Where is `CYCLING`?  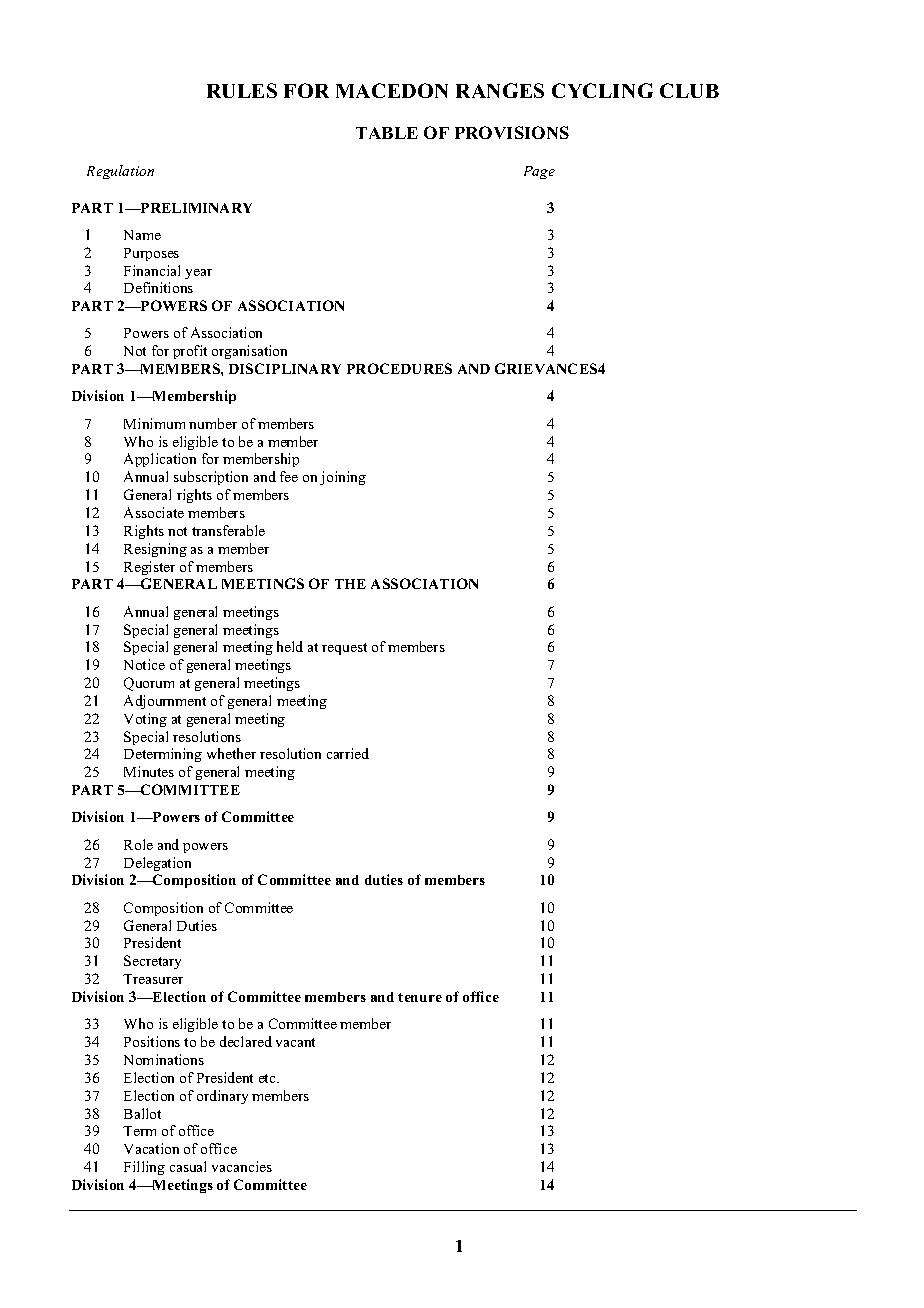
CYCLING is located at coordinates (602, 90).
